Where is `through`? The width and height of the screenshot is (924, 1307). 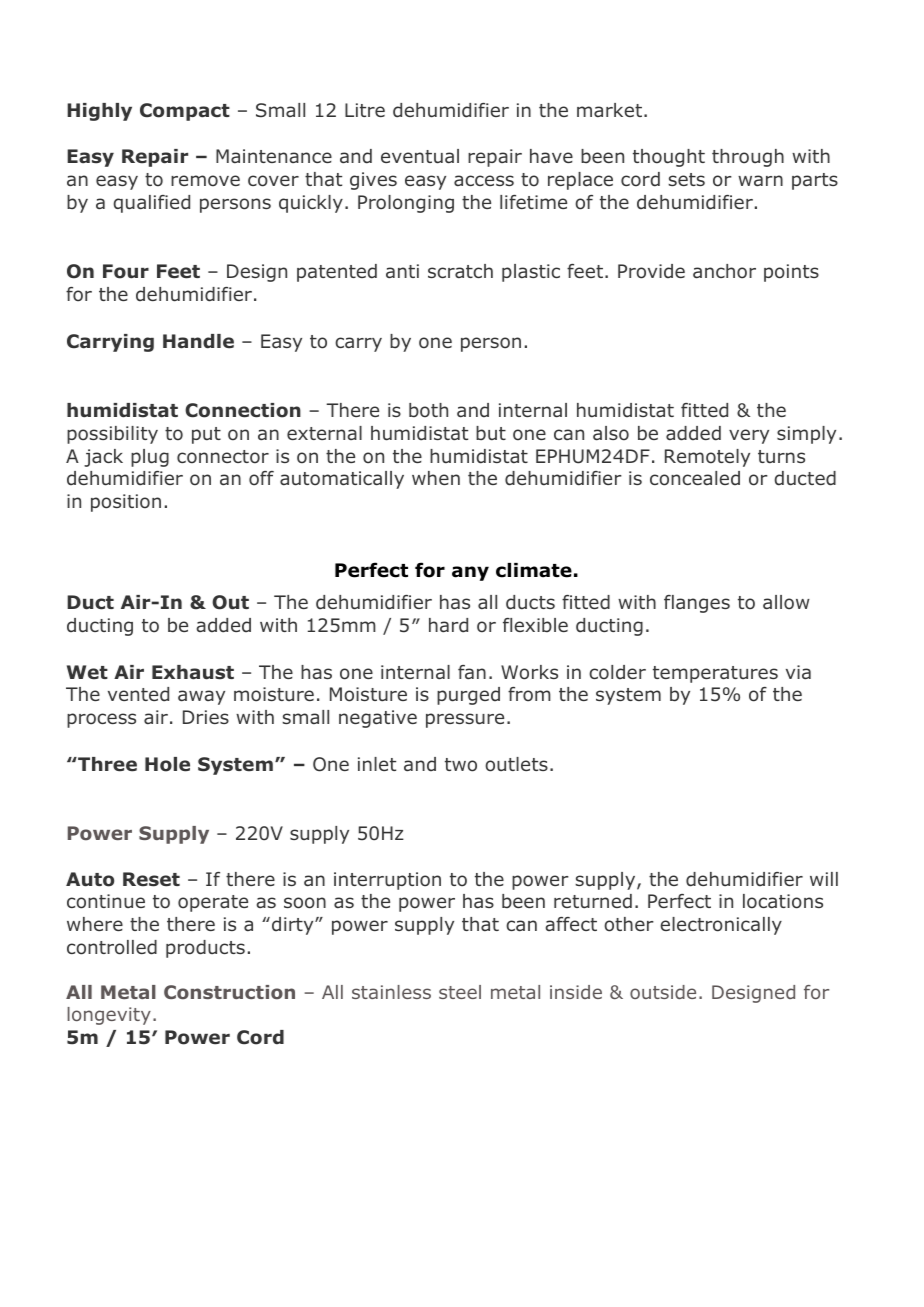
through is located at coordinates (748, 158).
